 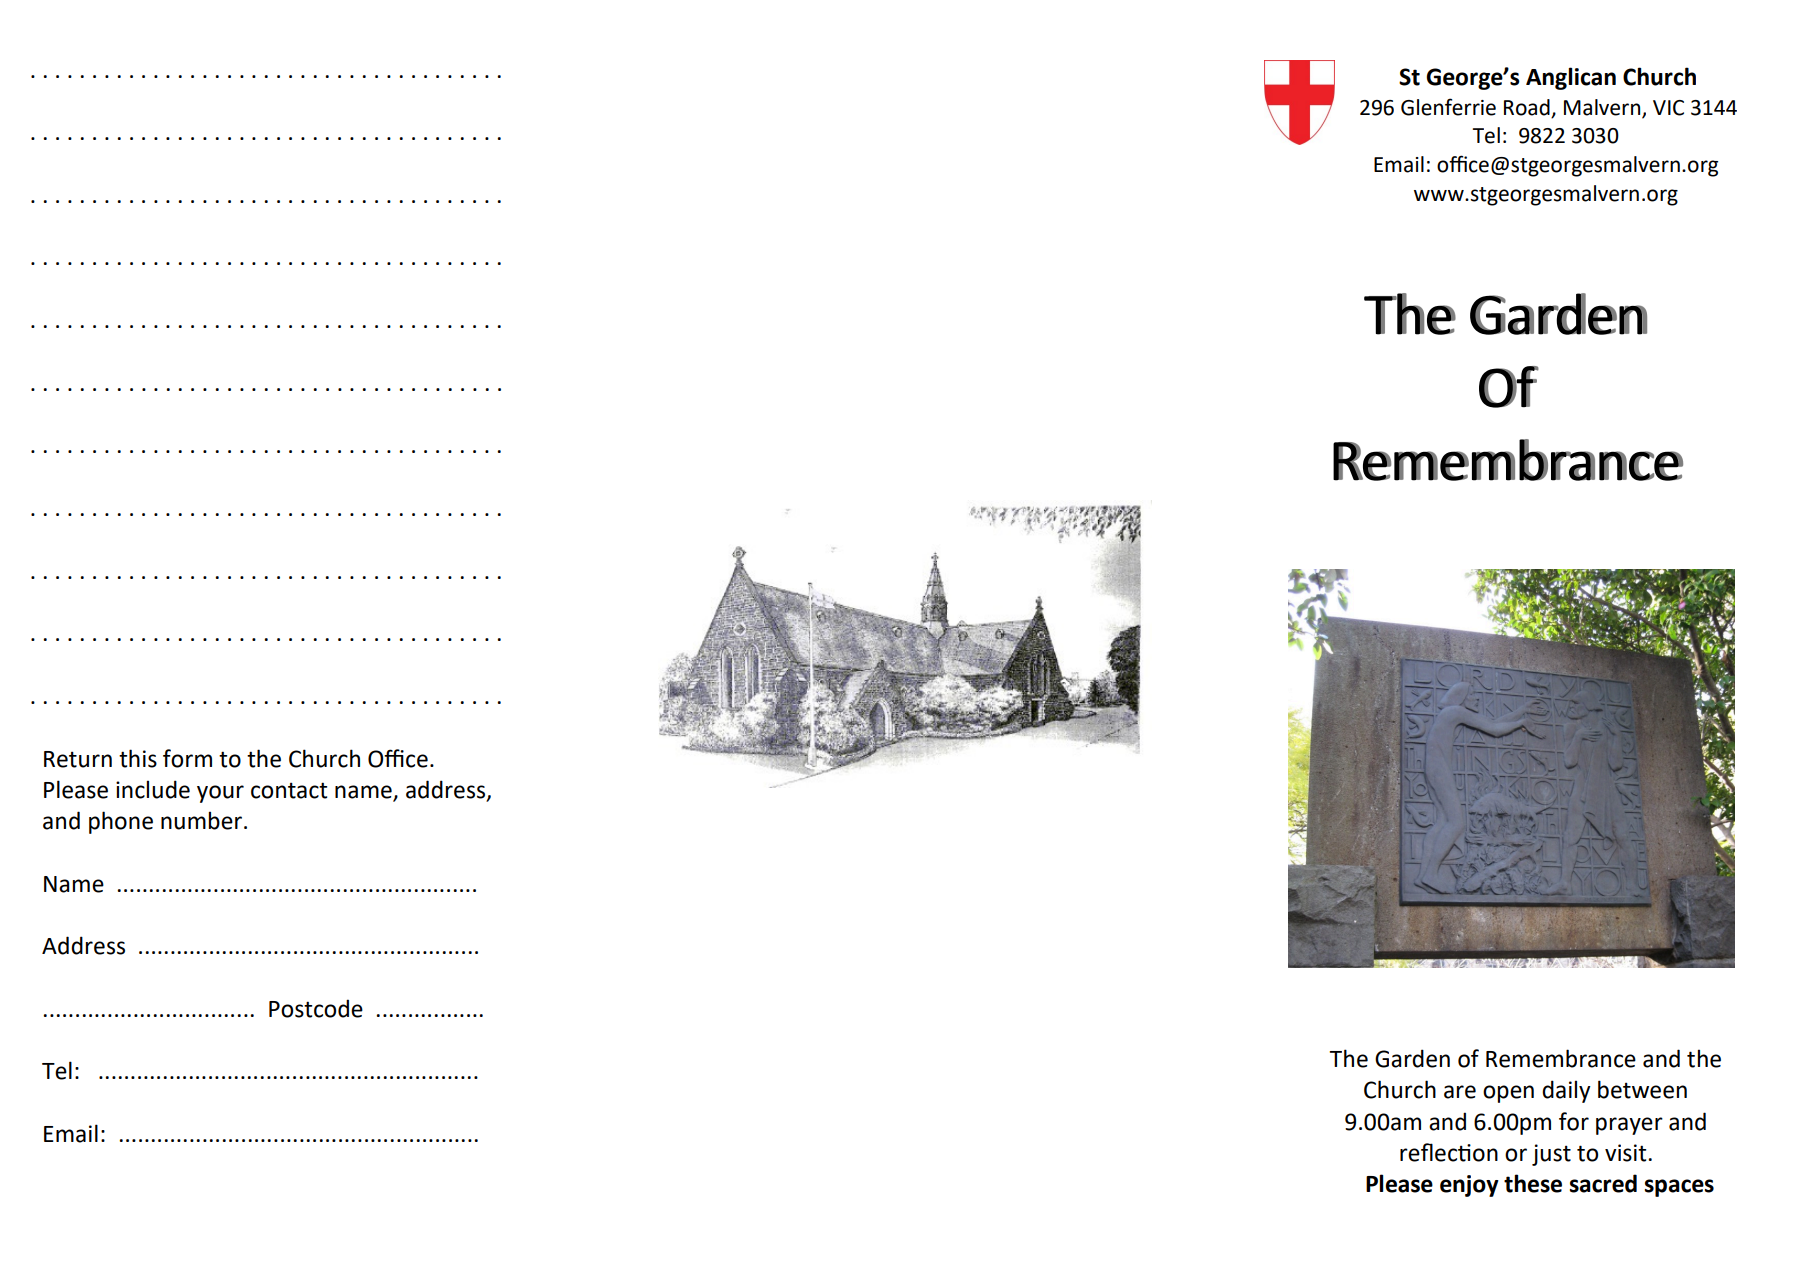 What do you see at coordinates (1566, 1091) in the screenshot?
I see `daily` at bounding box center [1566, 1091].
